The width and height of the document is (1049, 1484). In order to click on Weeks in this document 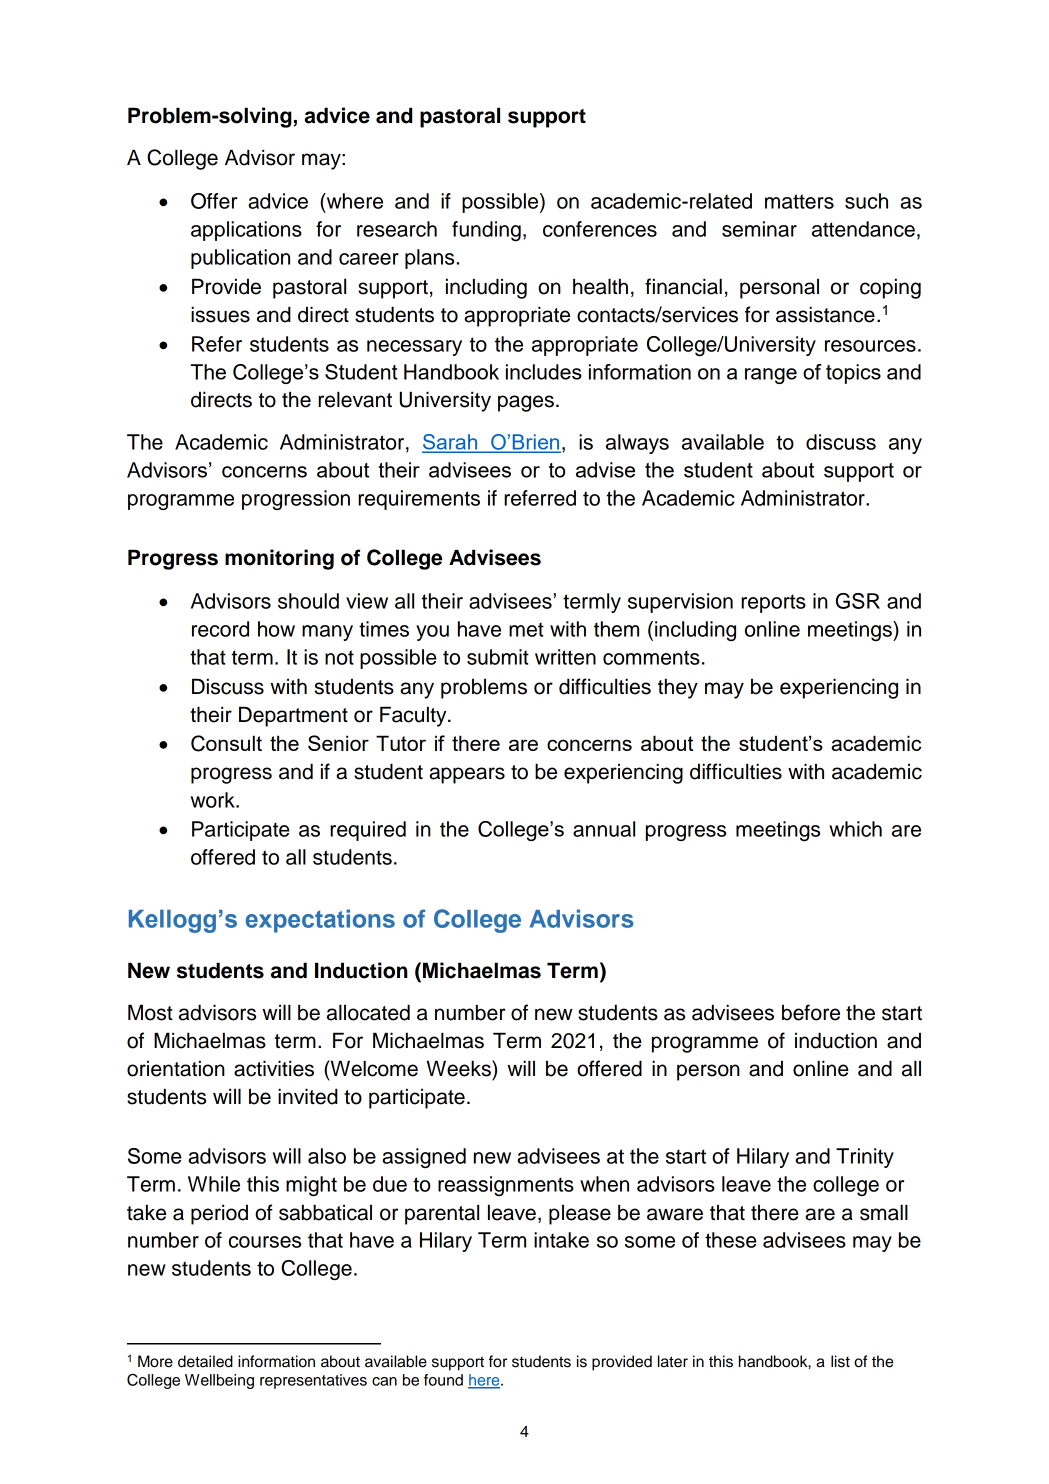, I will do `click(460, 1068)`.
